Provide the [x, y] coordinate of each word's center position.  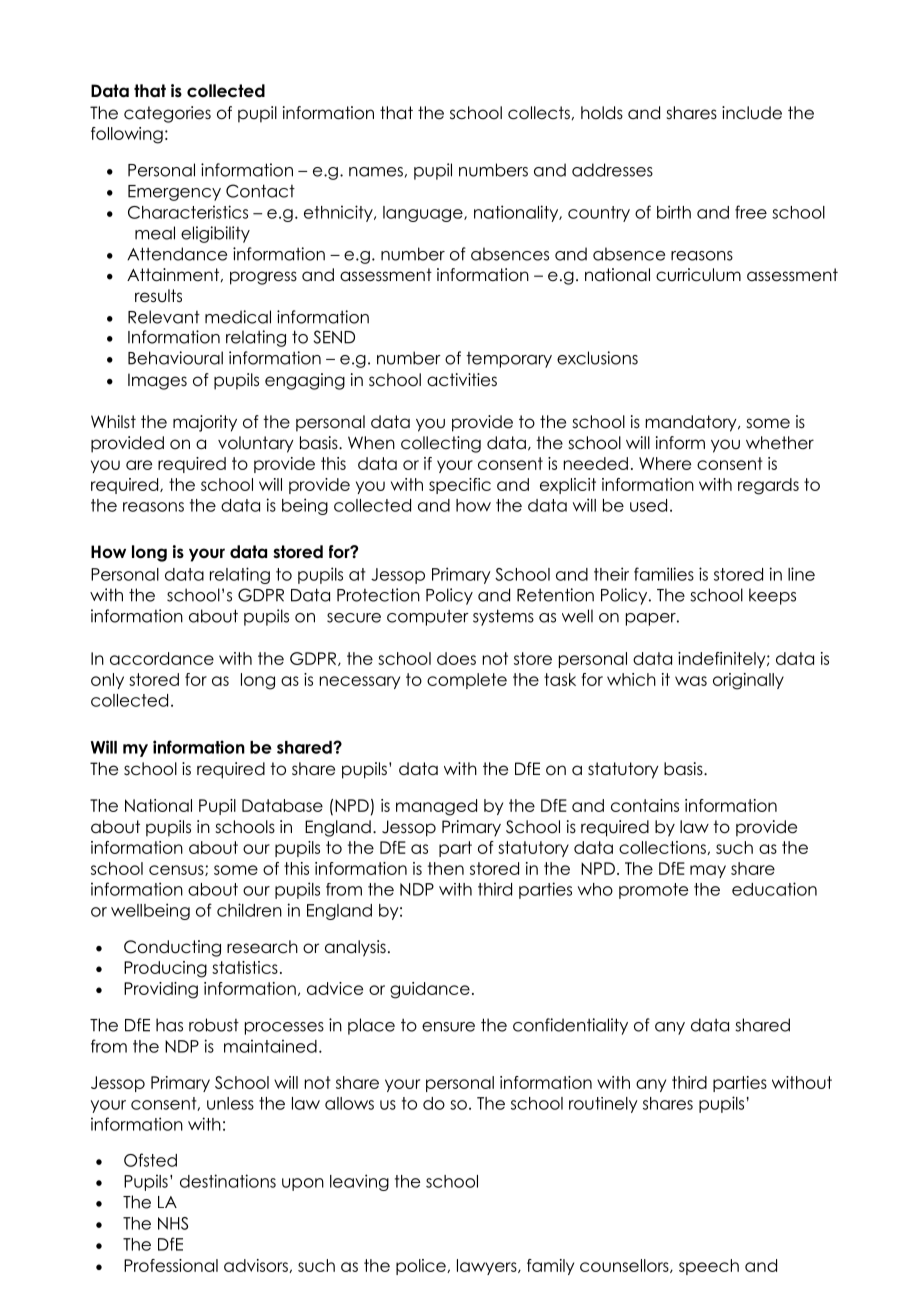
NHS [173, 1223]
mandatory [692, 423]
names [376, 172]
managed [436, 807]
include [752, 113]
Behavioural [175, 358]
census [177, 870]
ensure [448, 1027]
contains [645, 805]
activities [462, 380]
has [169, 1025]
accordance [162, 658]
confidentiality [570, 1026]
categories [167, 114]
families [664, 574]
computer [428, 618]
